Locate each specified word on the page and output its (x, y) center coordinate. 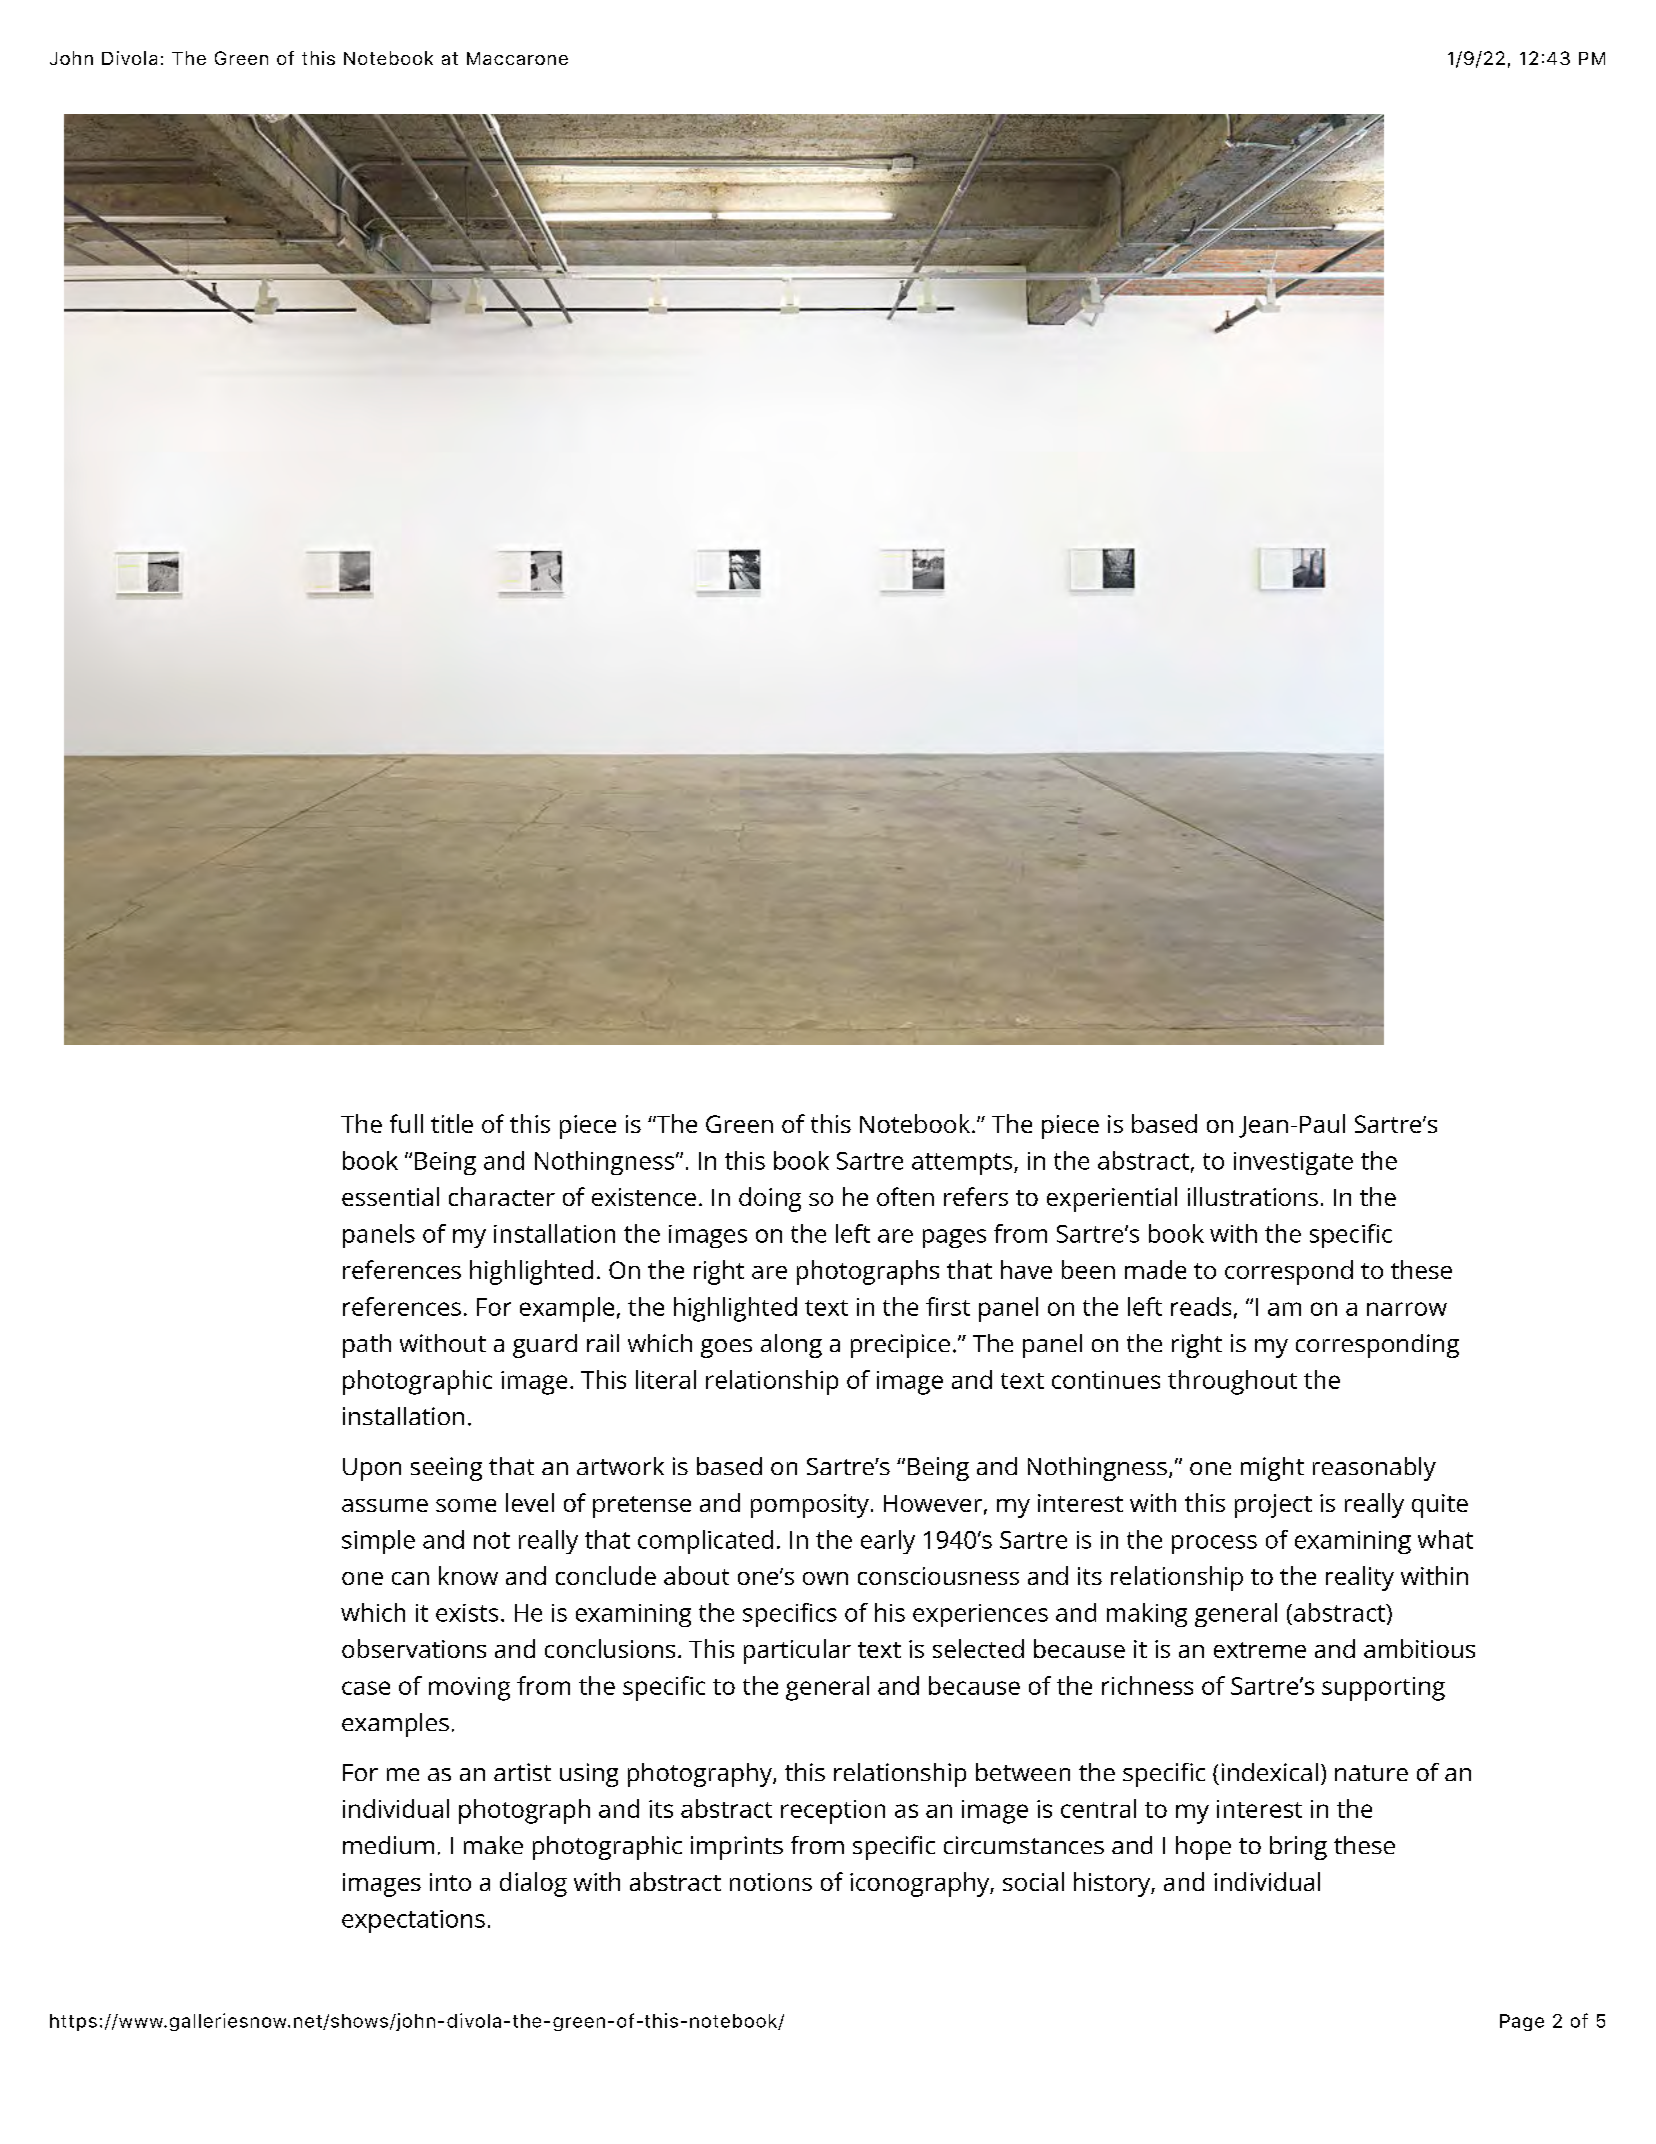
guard (545, 1346)
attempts (963, 1164)
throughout (1232, 1382)
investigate (1293, 1163)
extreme (1260, 1650)
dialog (533, 1884)
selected (978, 1648)
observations (414, 1648)
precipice (900, 1346)
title (452, 1123)
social (1033, 1881)
